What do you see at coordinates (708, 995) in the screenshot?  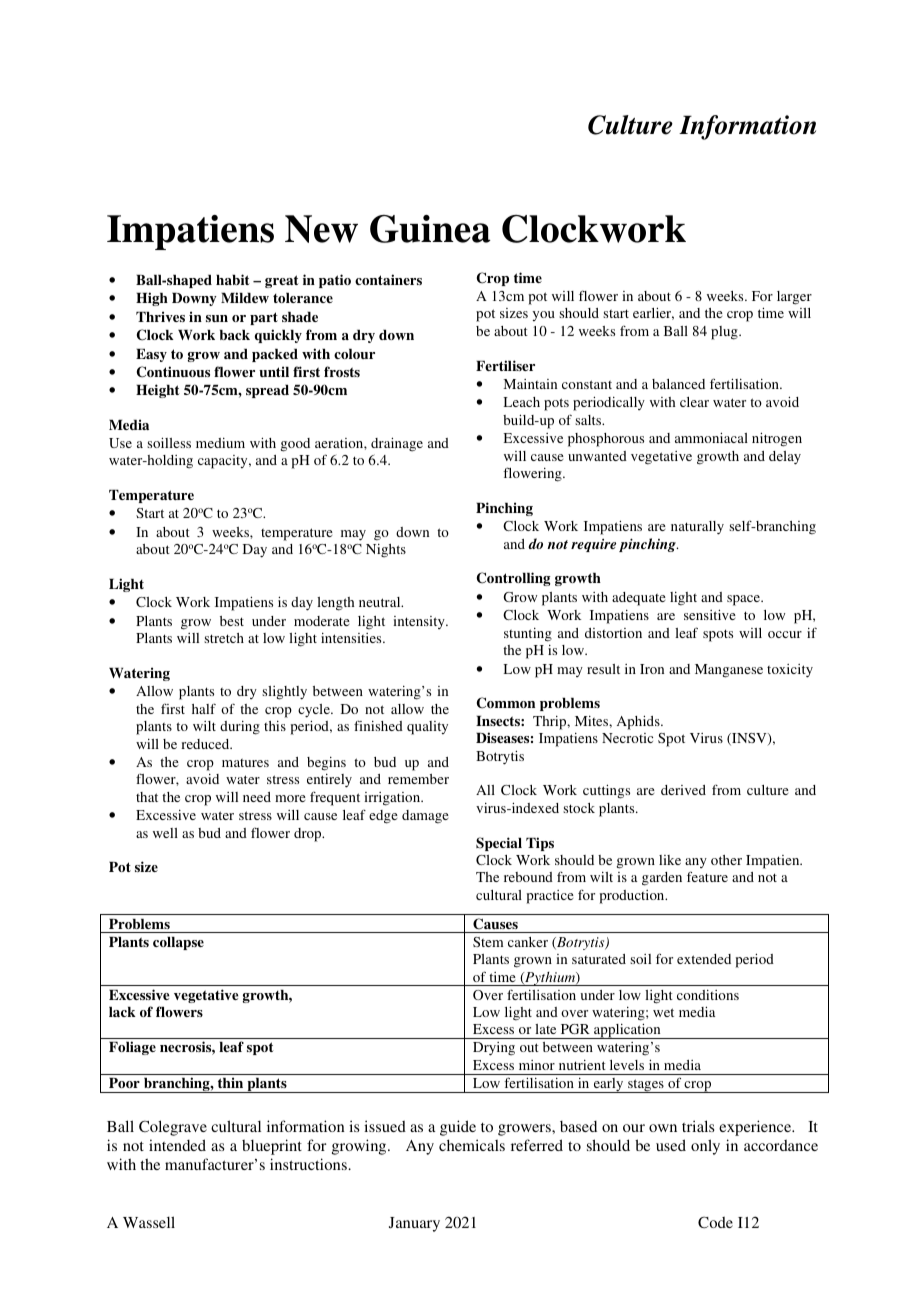 I see `conditions` at bounding box center [708, 995].
